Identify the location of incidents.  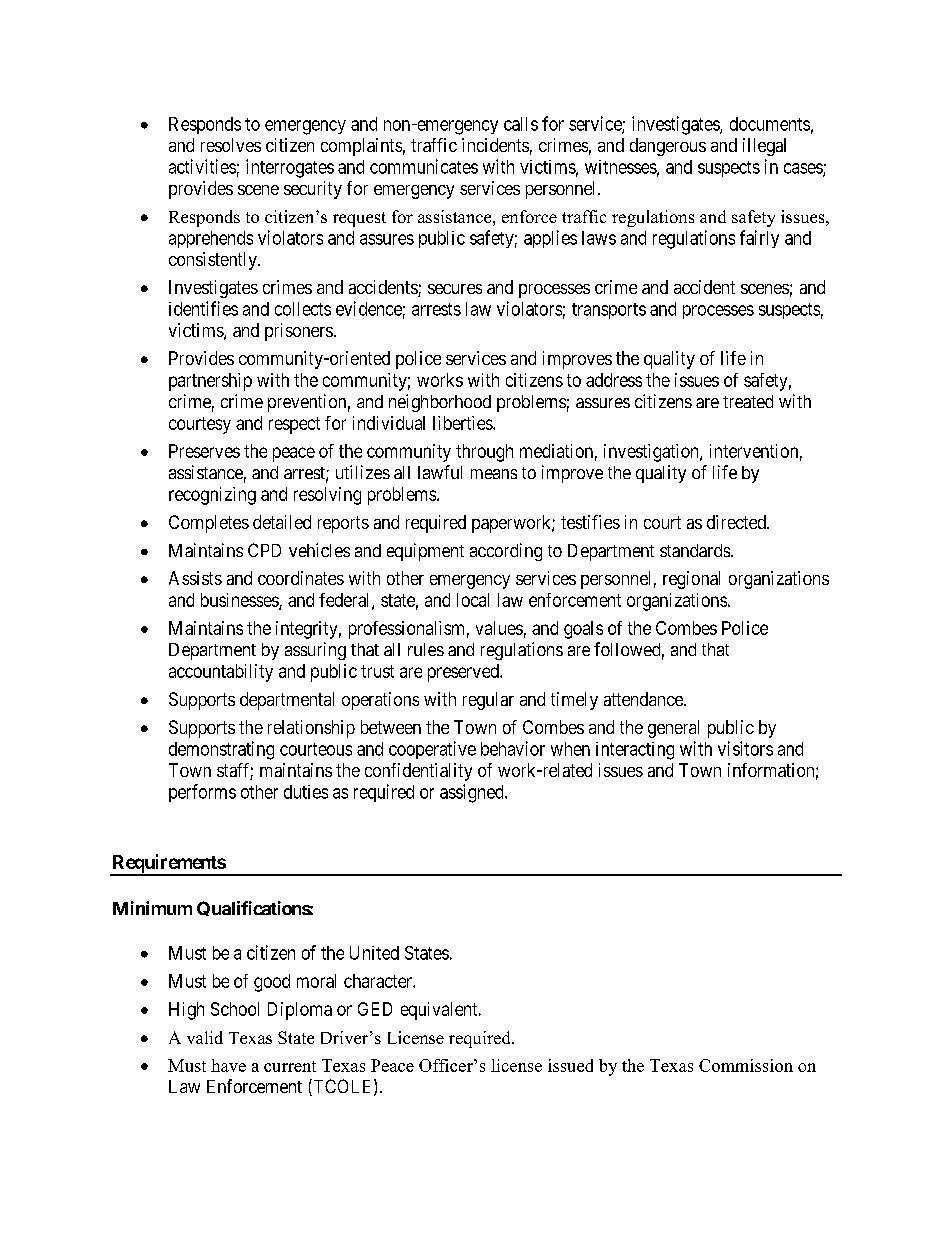
(495, 145).
